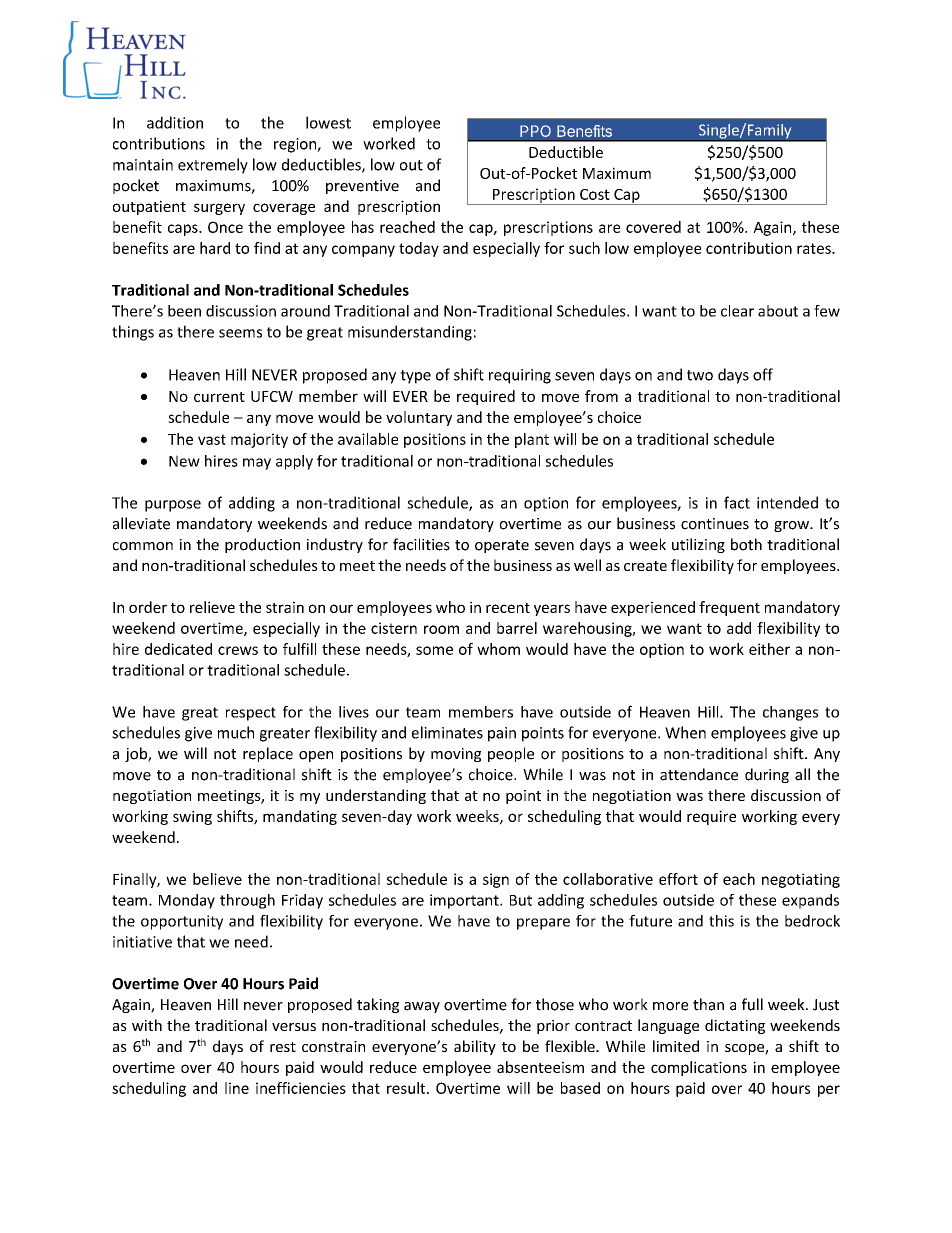 This document has width=952, height=1233. I want to click on rates, so click(815, 248).
